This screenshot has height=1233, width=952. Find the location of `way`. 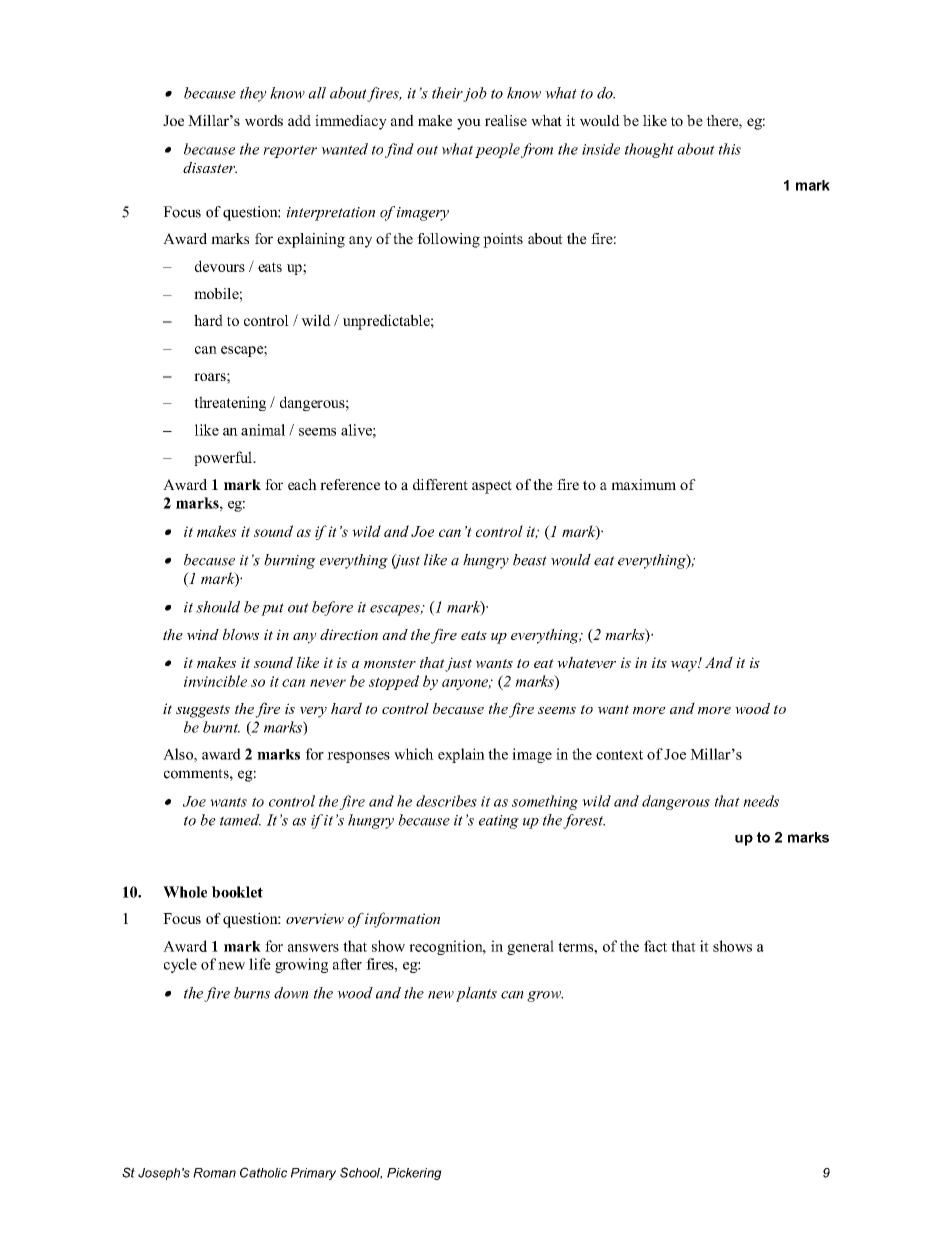

way is located at coordinates (685, 666).
